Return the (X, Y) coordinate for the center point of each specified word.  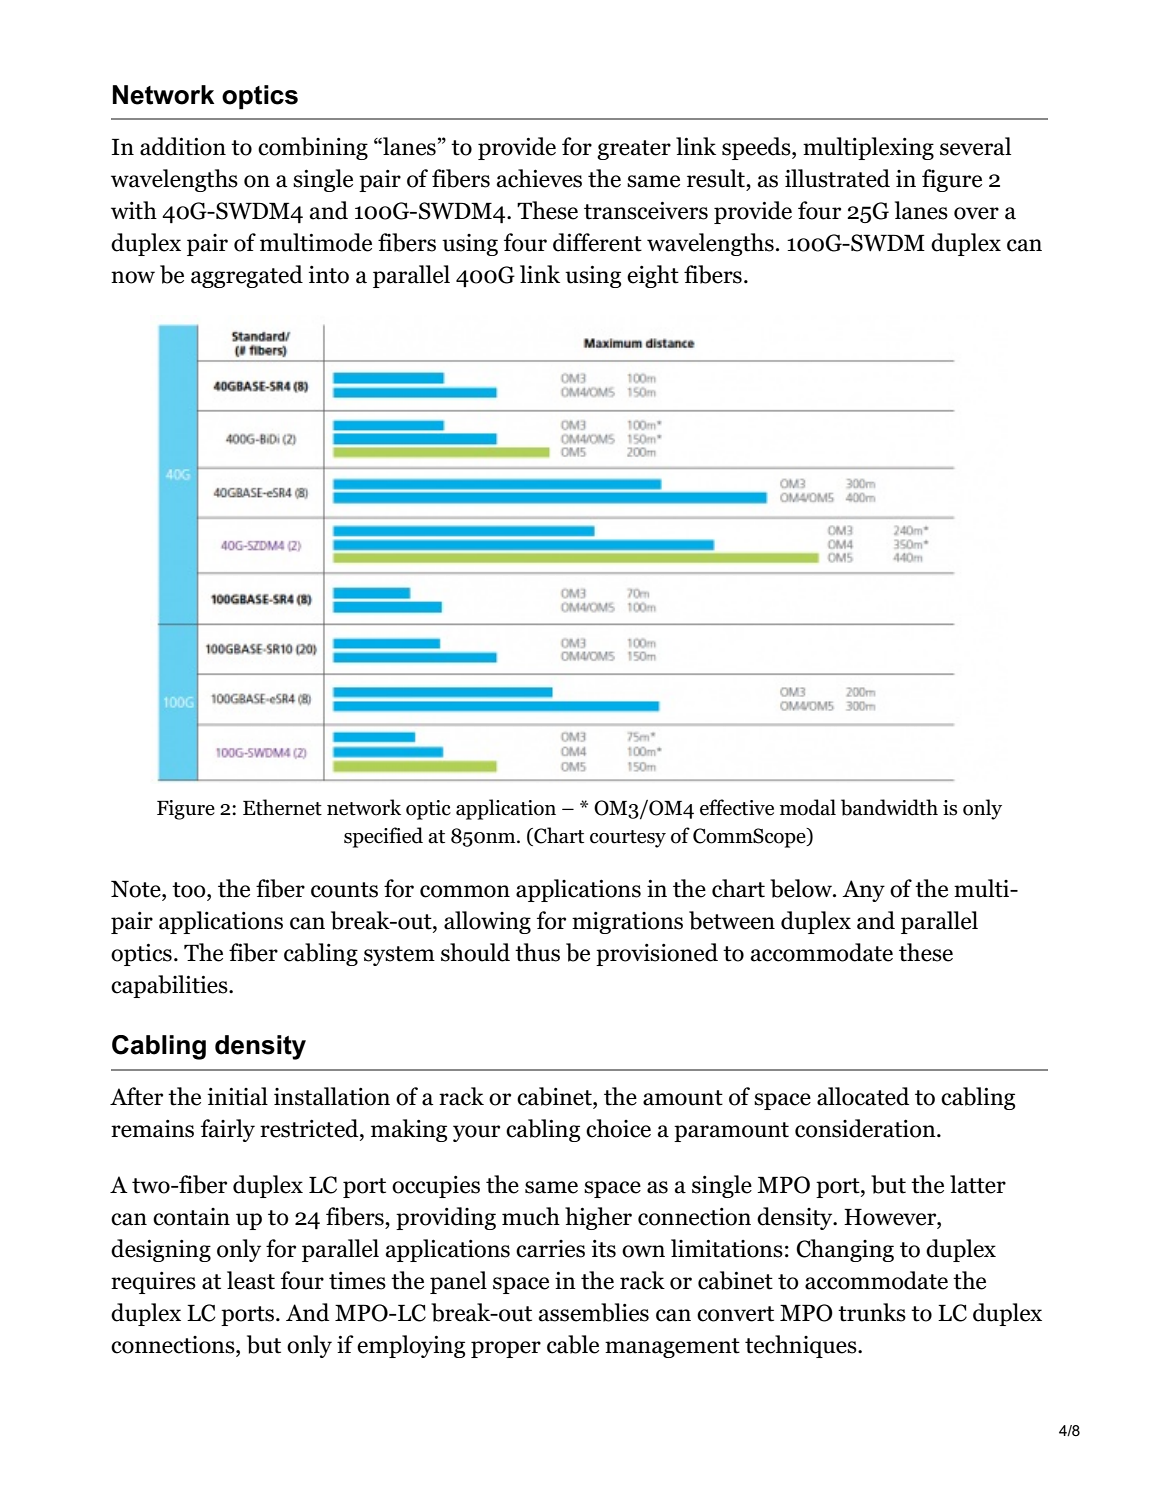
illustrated (837, 178)
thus (537, 952)
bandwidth (889, 807)
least (251, 1280)
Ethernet (282, 807)
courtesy (628, 839)
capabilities (170, 986)
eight (653, 276)
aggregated (247, 276)
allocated (863, 1096)
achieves (539, 178)
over (976, 213)
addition (183, 146)
